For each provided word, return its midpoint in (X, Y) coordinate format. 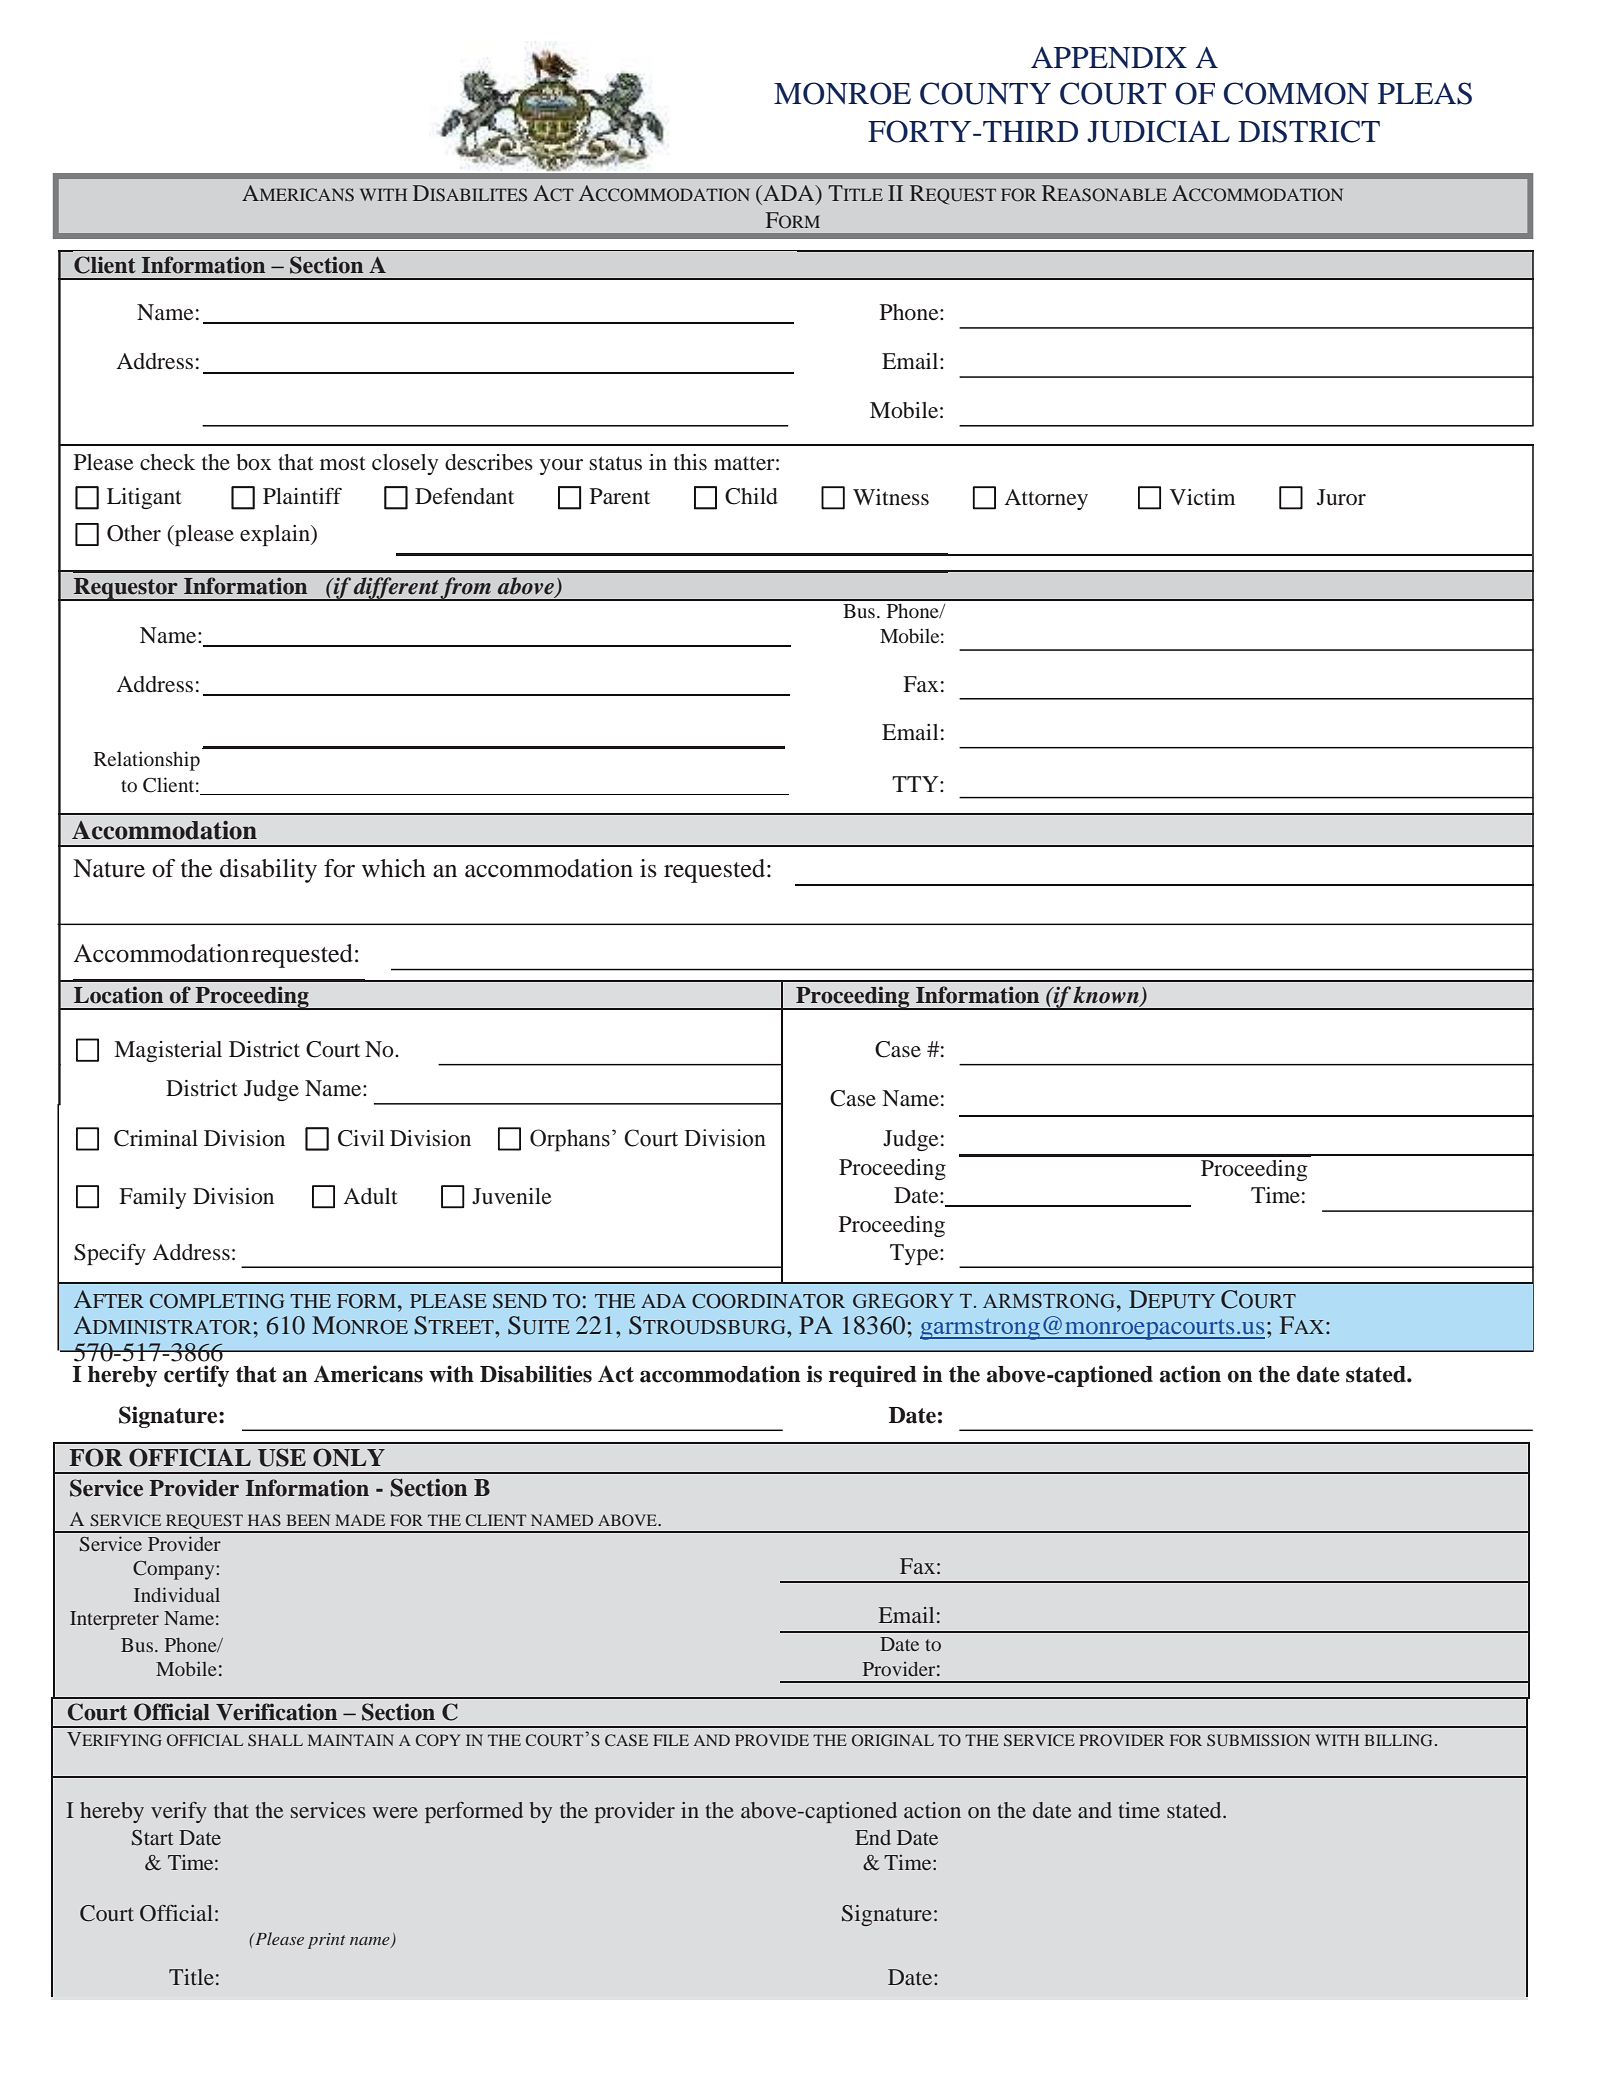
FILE (671, 1740)
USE (282, 1457)
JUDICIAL (1158, 131)
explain (276, 535)
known (1107, 996)
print (327, 1941)
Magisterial (168, 1051)
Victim (1202, 497)
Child (751, 496)
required (873, 1376)
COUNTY (985, 93)
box (254, 462)
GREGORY (903, 1301)
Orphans (570, 1140)
